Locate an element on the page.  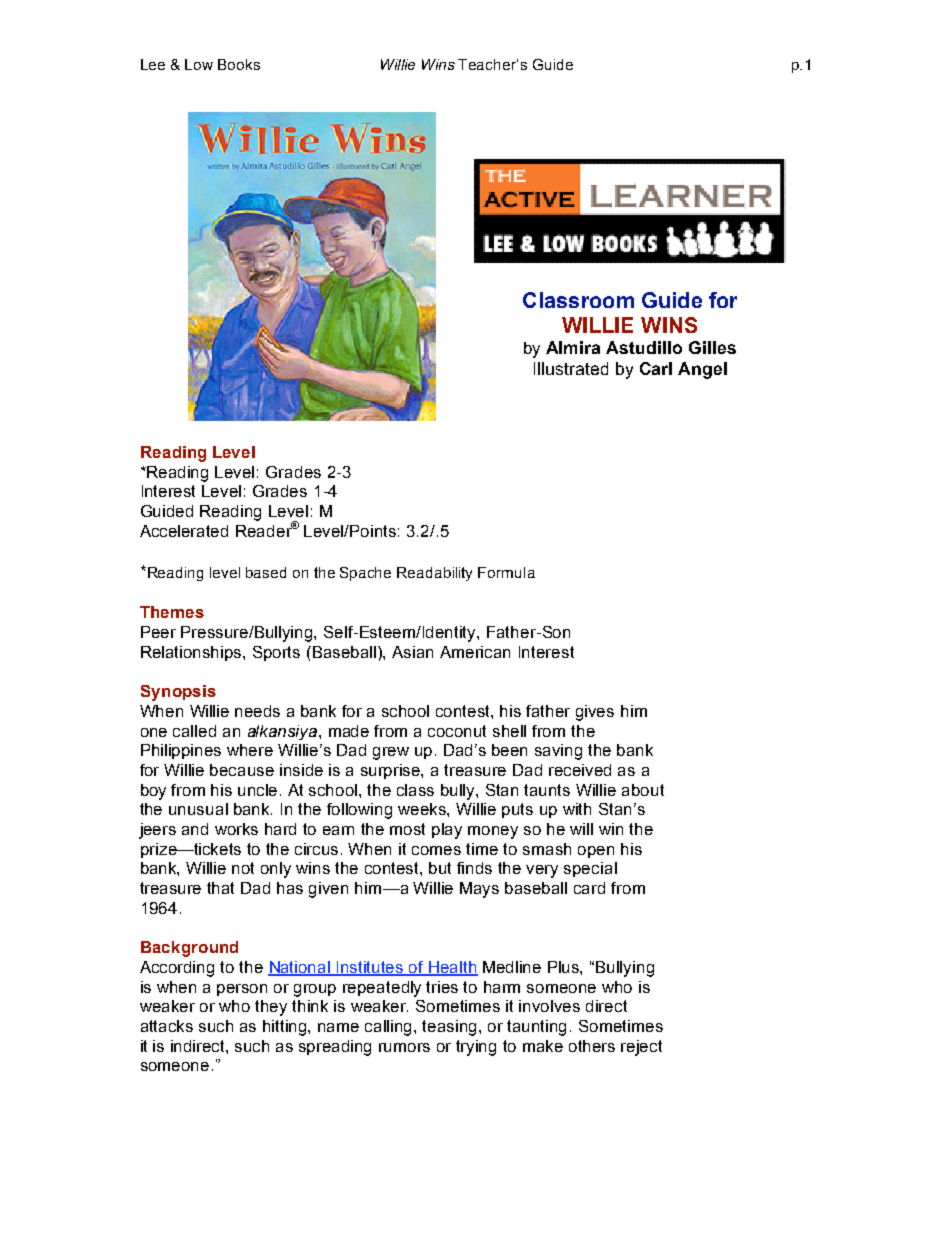
Books is located at coordinates (239, 64).
